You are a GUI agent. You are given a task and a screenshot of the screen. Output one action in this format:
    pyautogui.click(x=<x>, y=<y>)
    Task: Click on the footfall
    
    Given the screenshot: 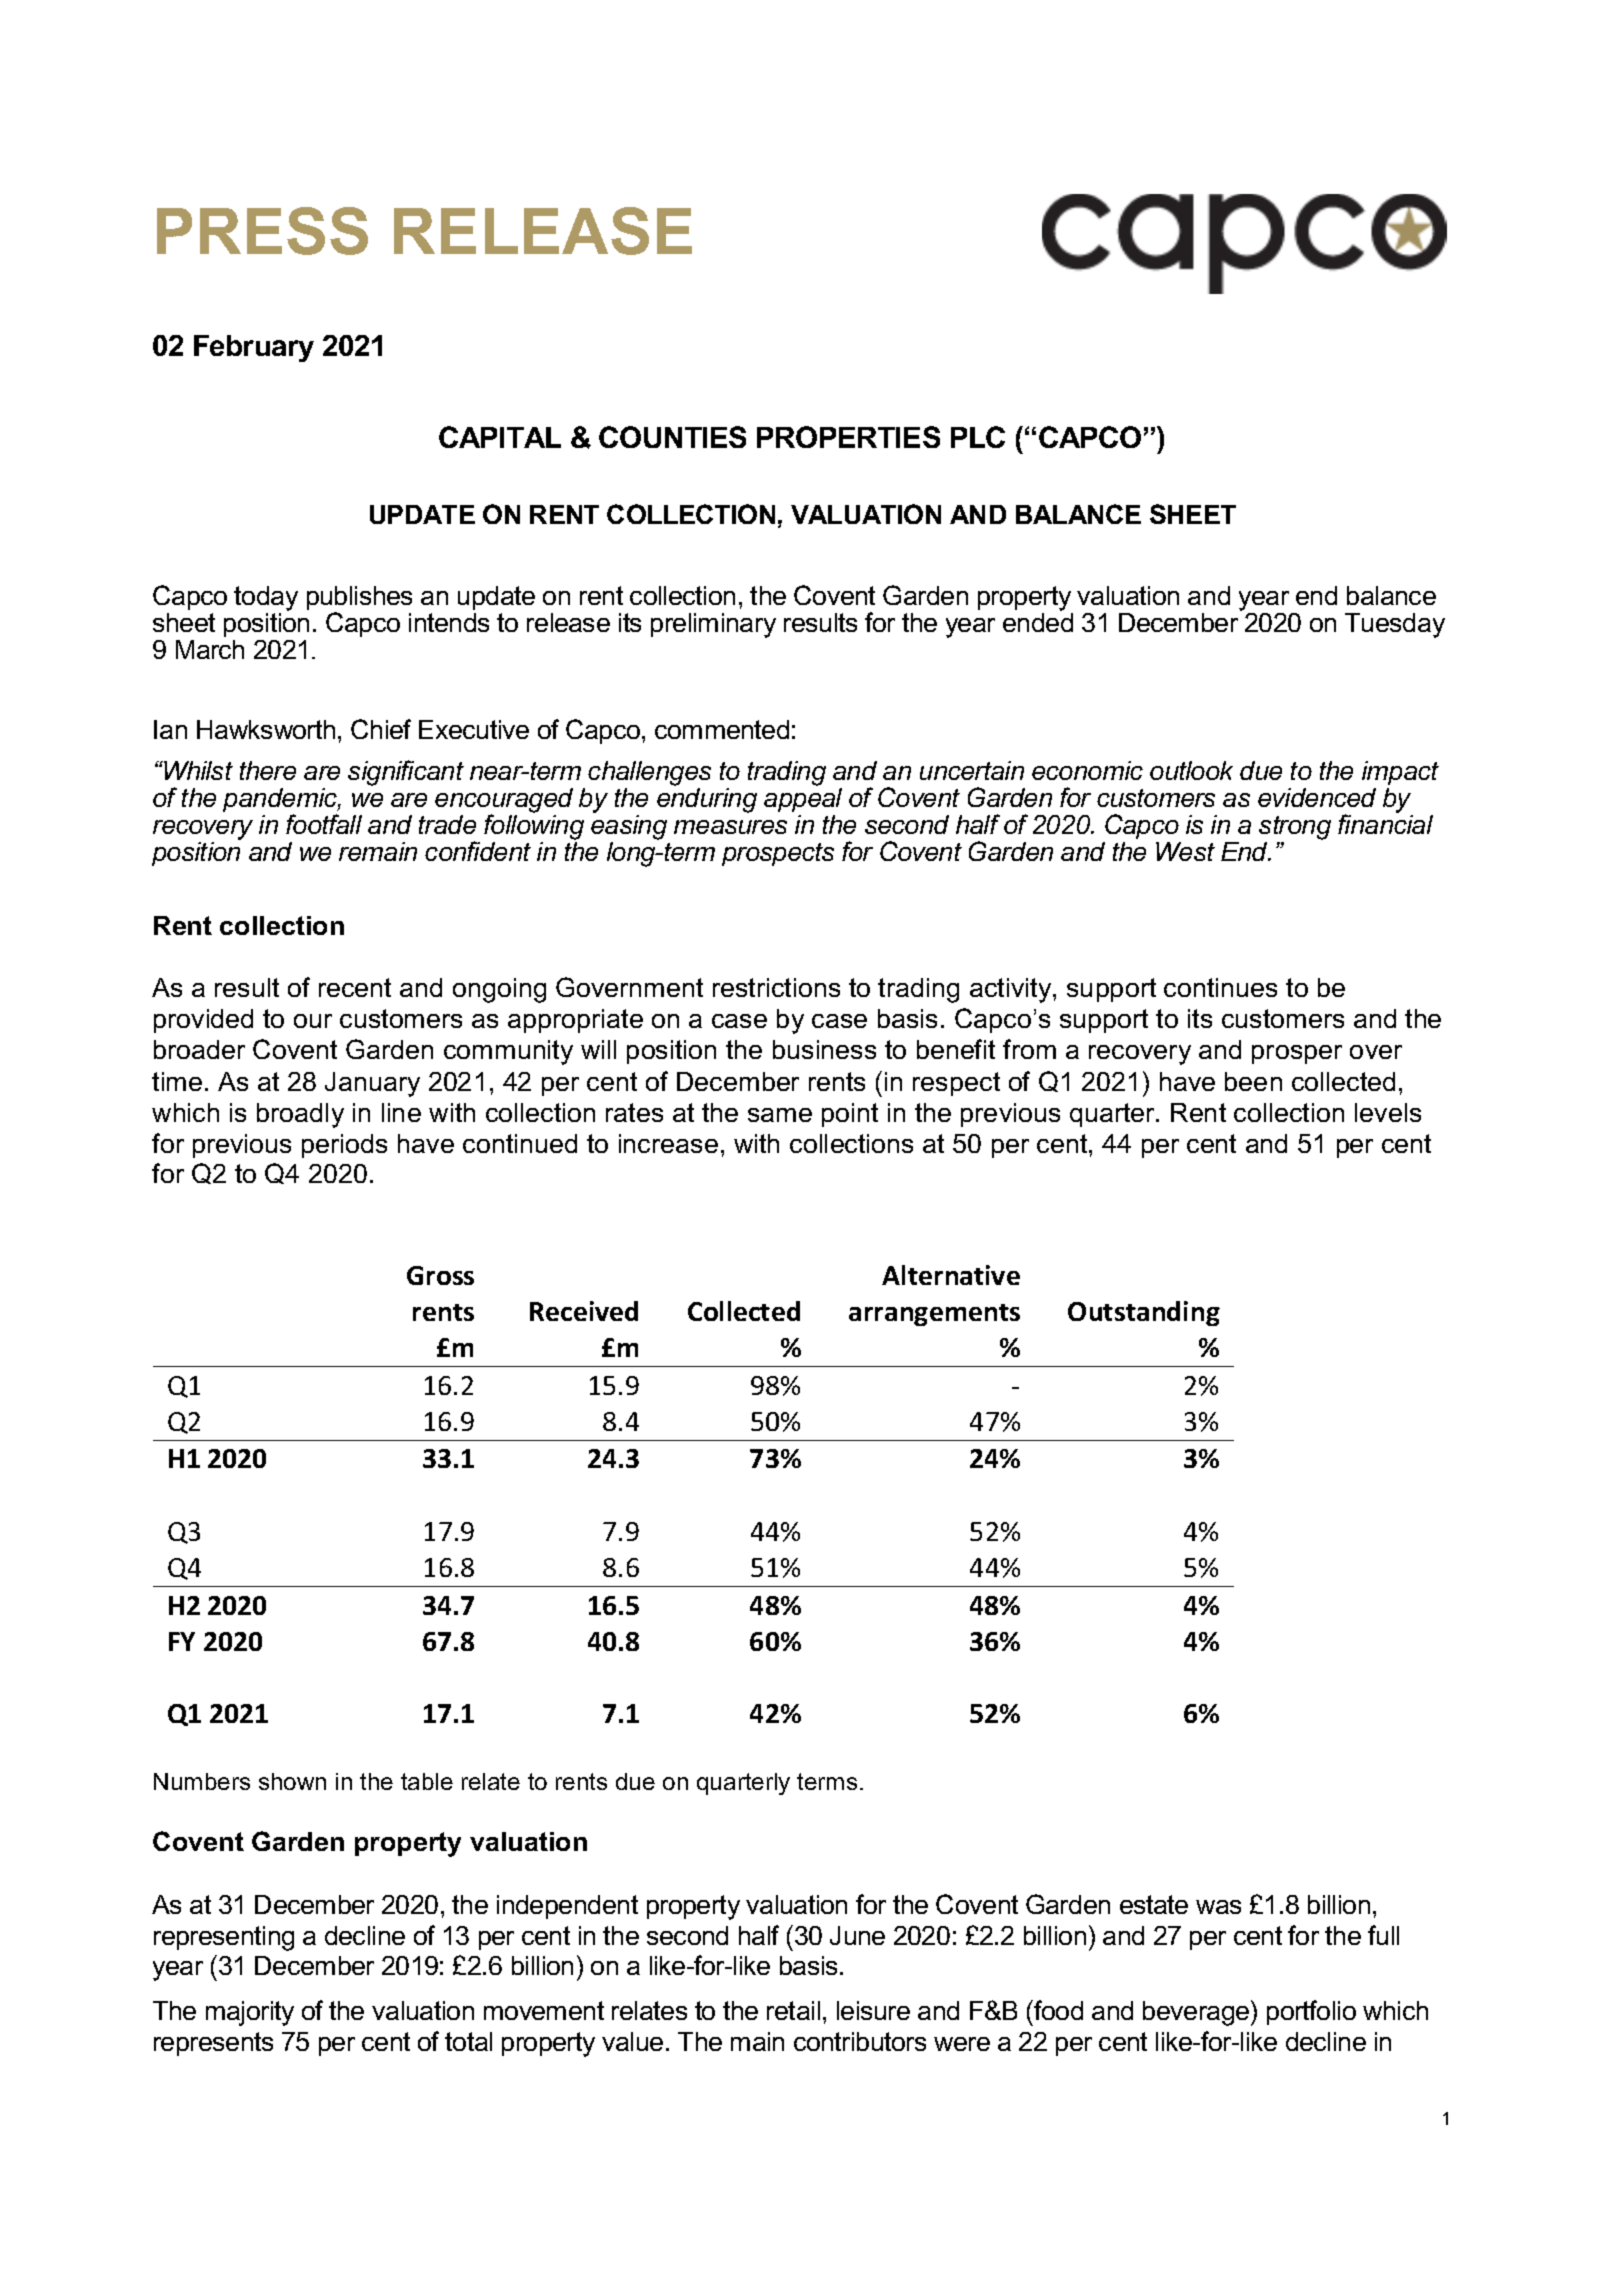 What is the action you would take?
    pyautogui.click(x=324, y=824)
